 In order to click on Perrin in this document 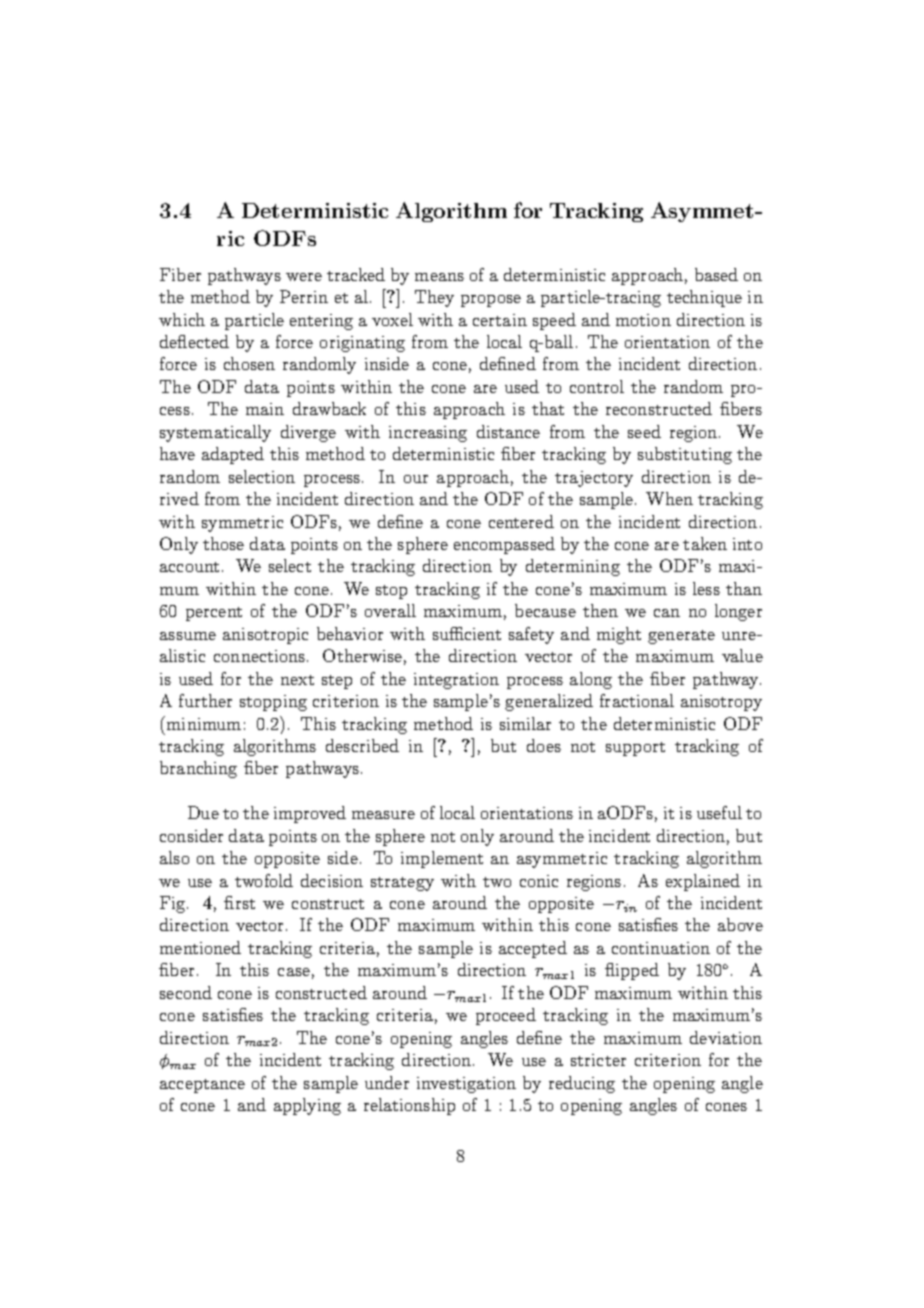, I will do `click(304, 296)`.
